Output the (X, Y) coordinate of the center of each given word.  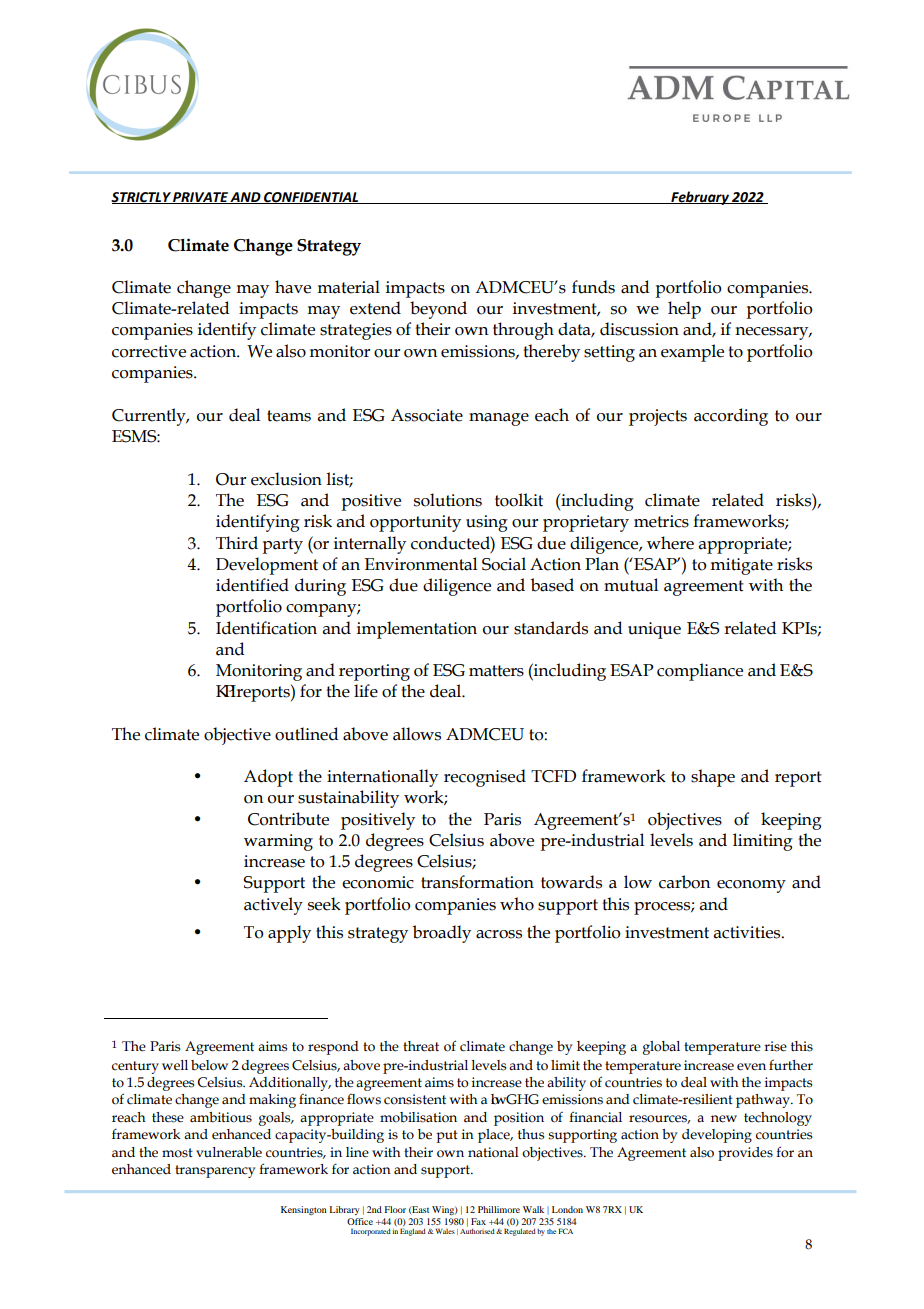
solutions (448, 500)
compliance (700, 672)
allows (417, 734)
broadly (442, 934)
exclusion (286, 479)
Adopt (268, 778)
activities (748, 932)
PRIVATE (201, 198)
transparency (215, 1171)
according (731, 417)
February (700, 198)
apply (289, 934)
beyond (438, 310)
